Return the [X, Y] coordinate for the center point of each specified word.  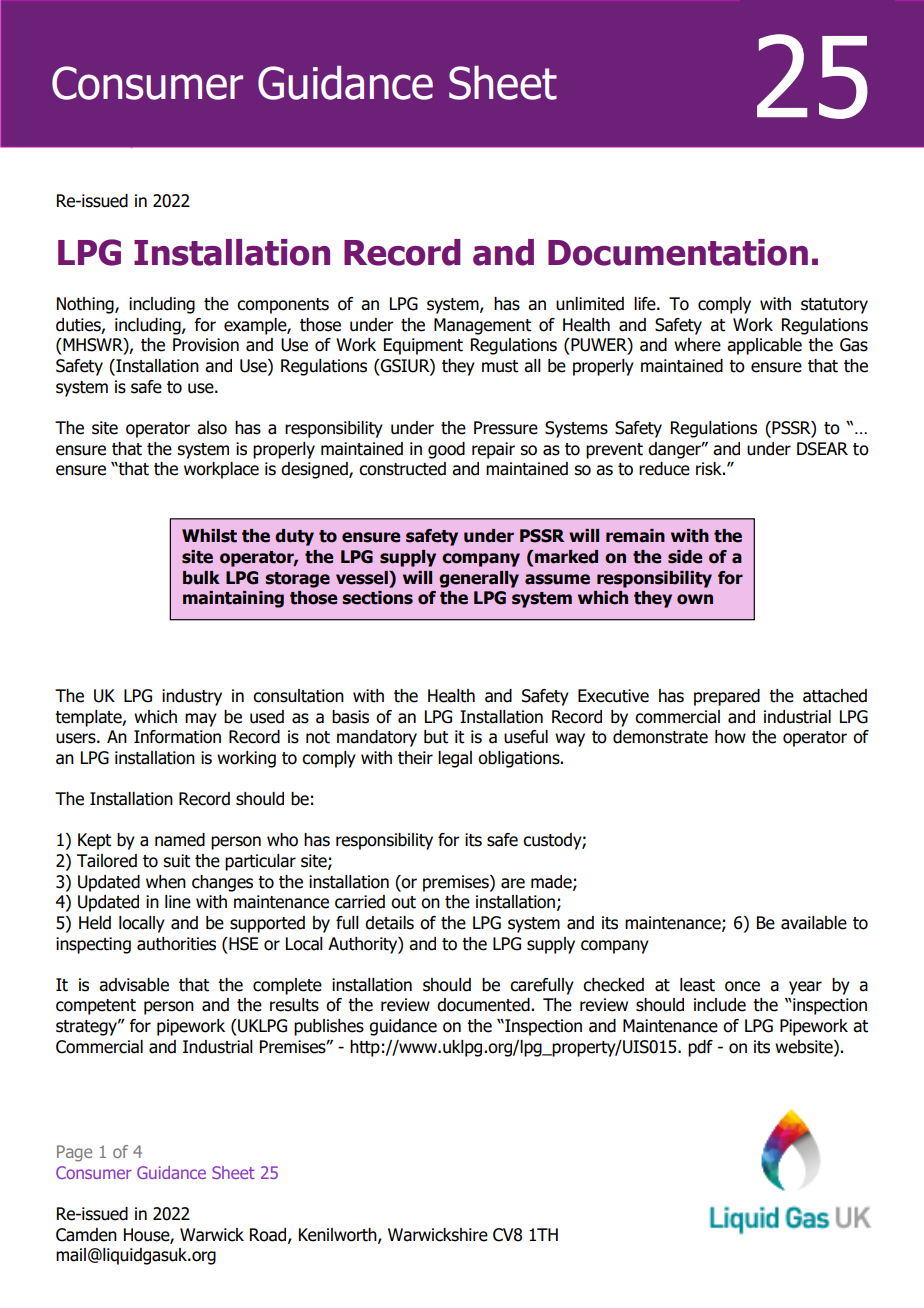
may [201, 720]
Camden [86, 1235]
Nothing [86, 305]
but [436, 737]
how [730, 737]
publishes [329, 1027]
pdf [700, 1048]
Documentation [678, 252]
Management [482, 326]
